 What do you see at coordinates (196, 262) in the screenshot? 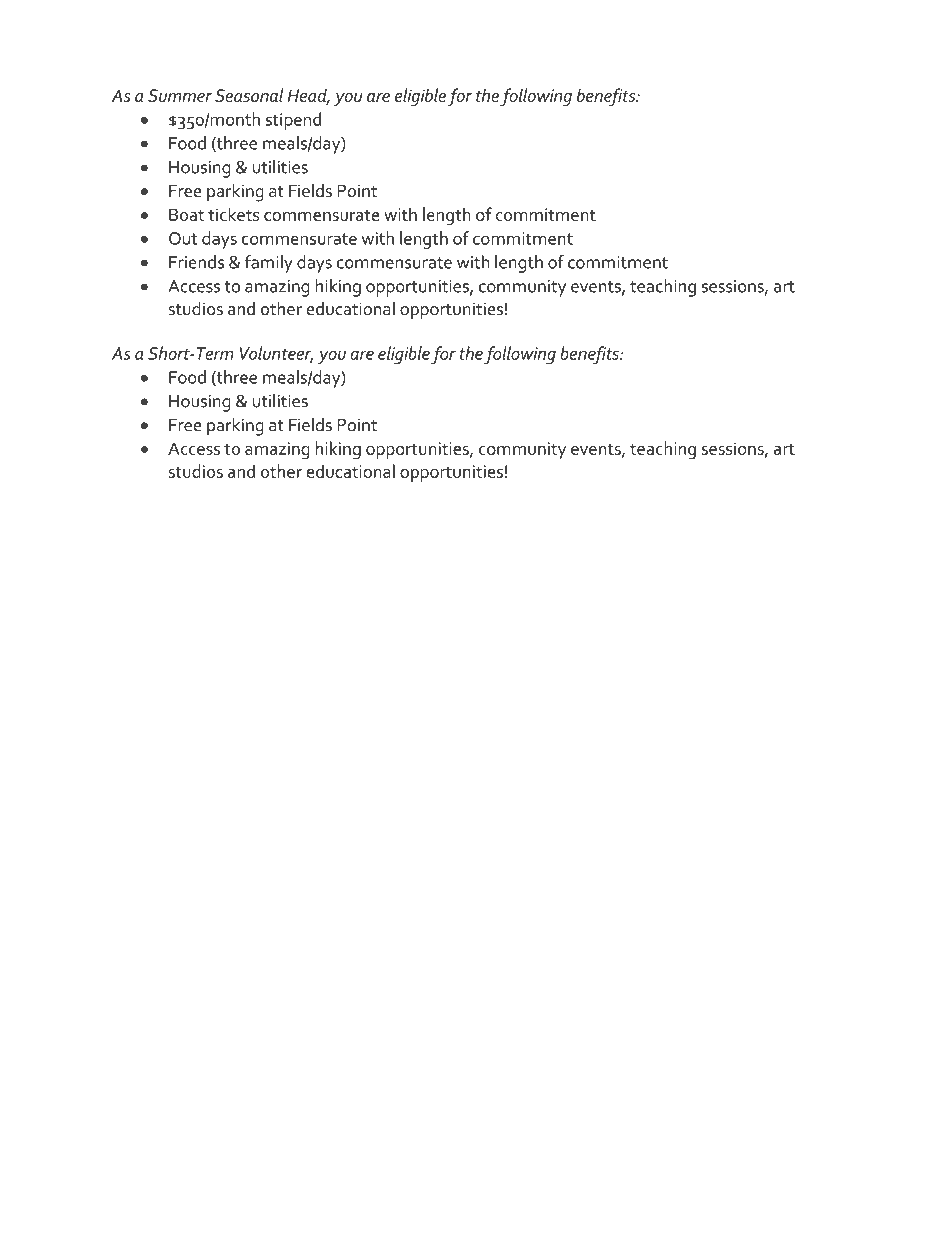
I see `Friends` at bounding box center [196, 262].
